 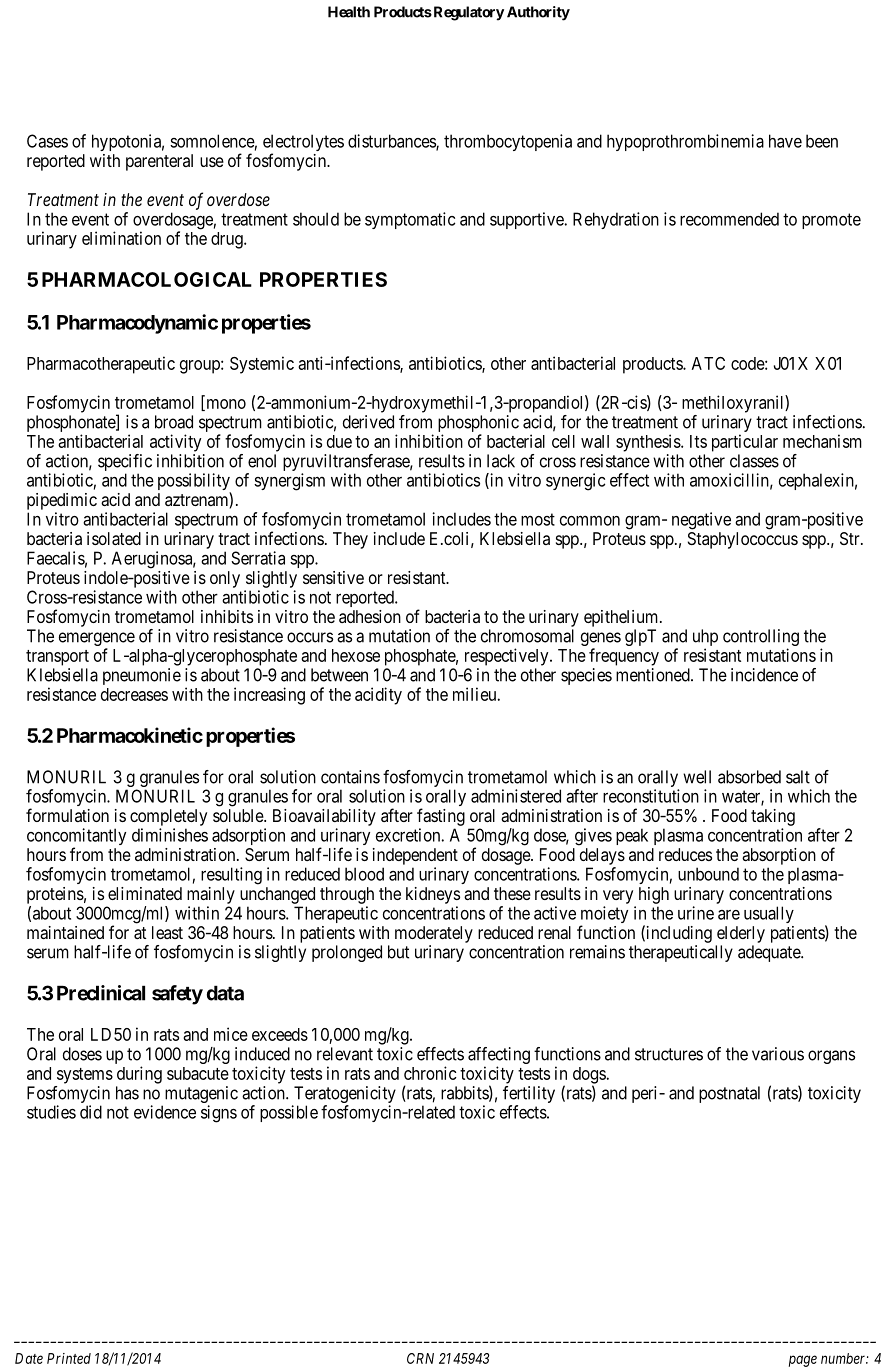 I want to click on lack, so click(x=501, y=461).
